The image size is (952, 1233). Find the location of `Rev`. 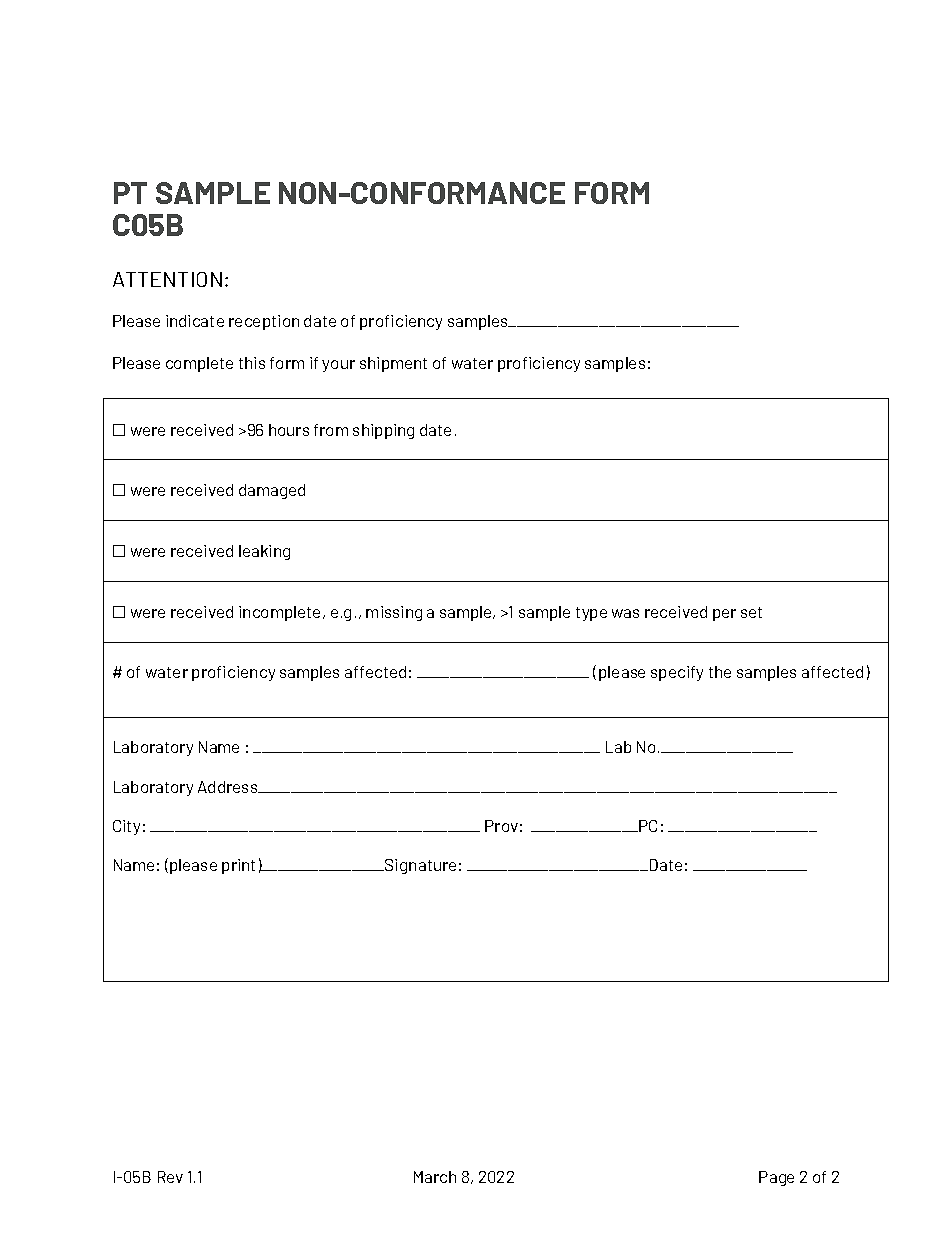

Rev is located at coordinates (170, 1177).
